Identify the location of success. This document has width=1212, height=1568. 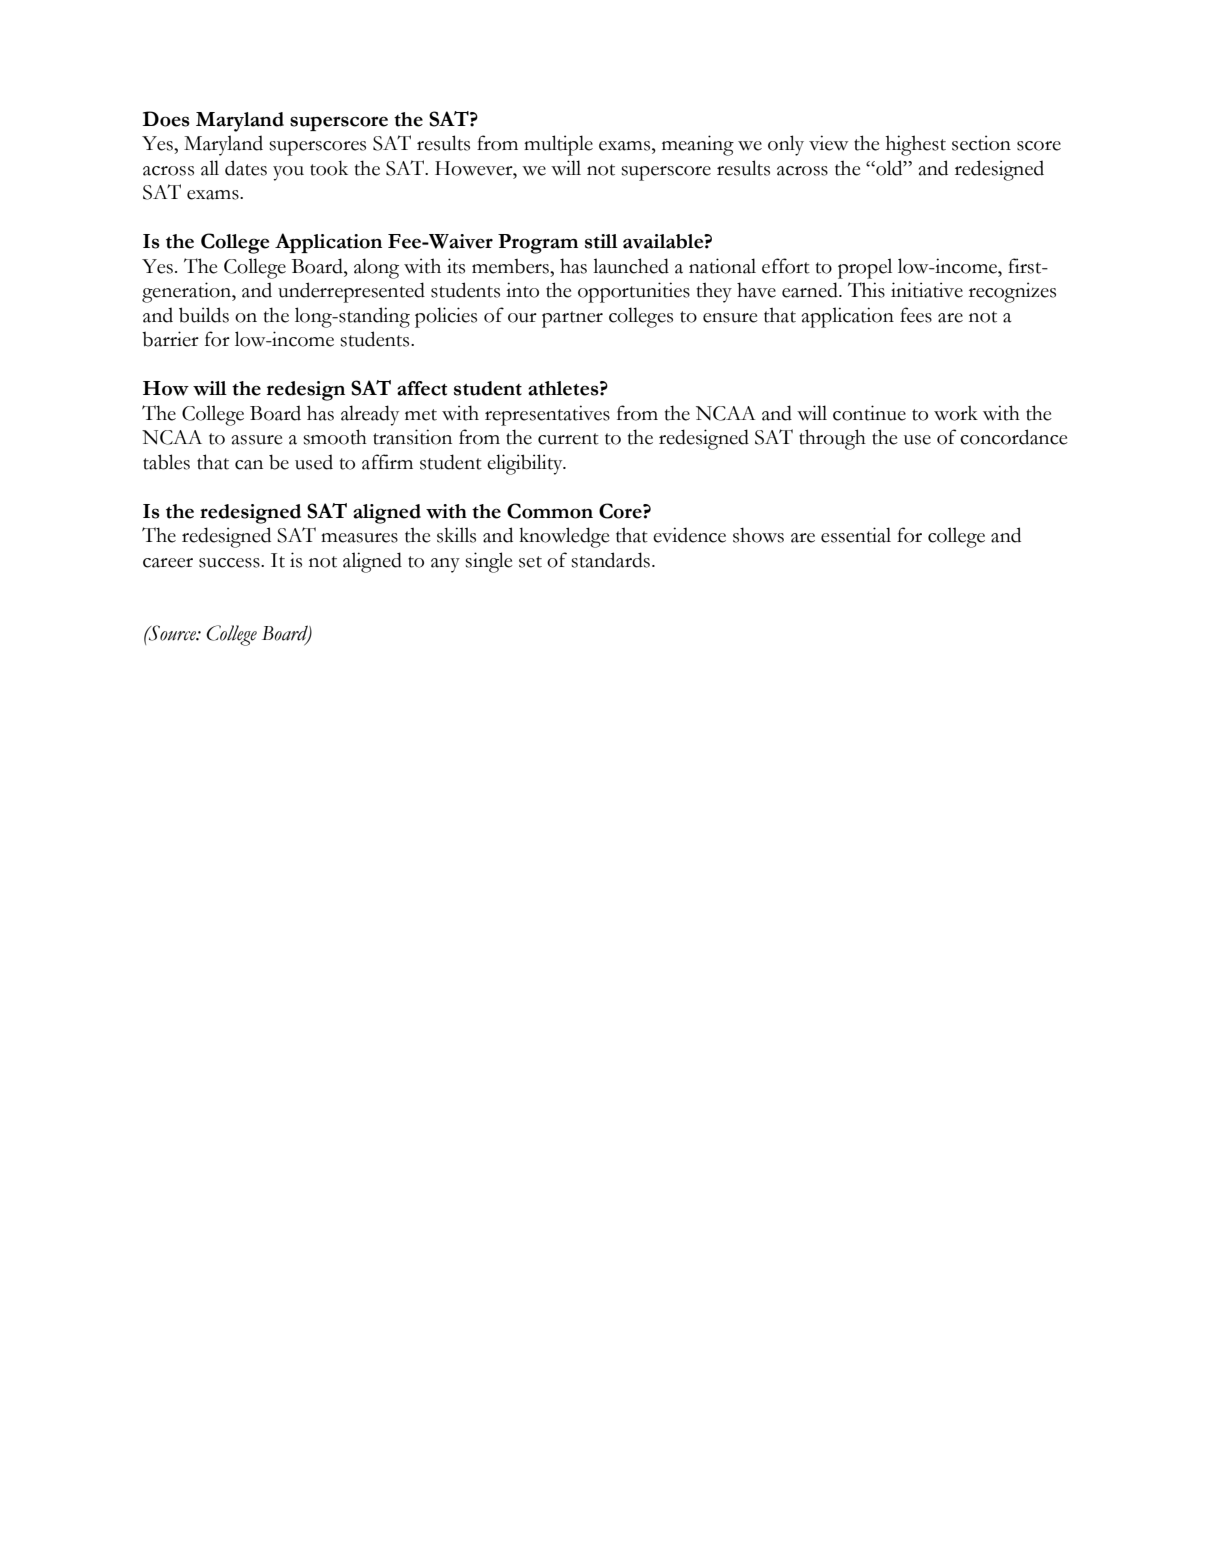
(230, 563).
